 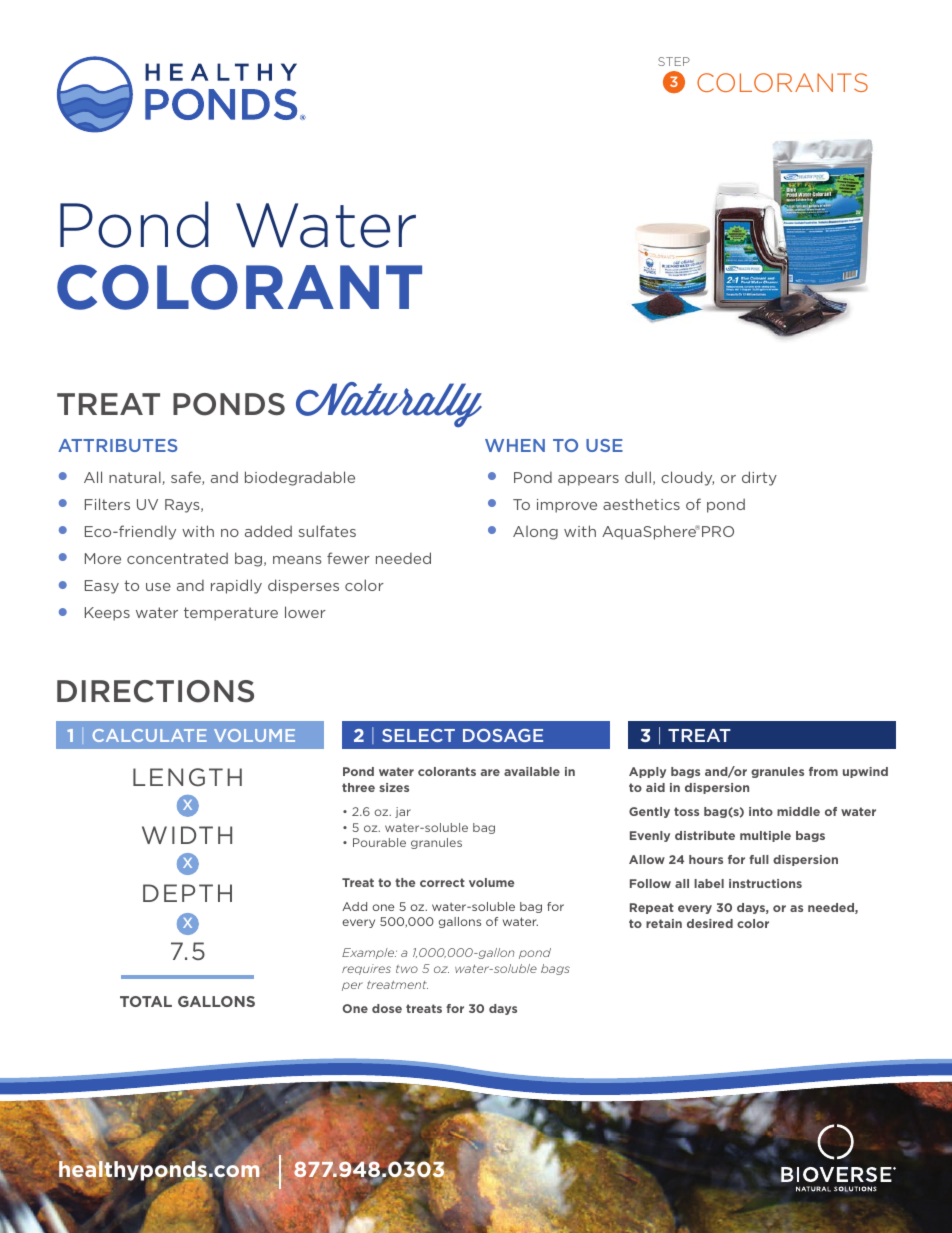 What do you see at coordinates (490, 772) in the screenshot?
I see `are` at bounding box center [490, 772].
